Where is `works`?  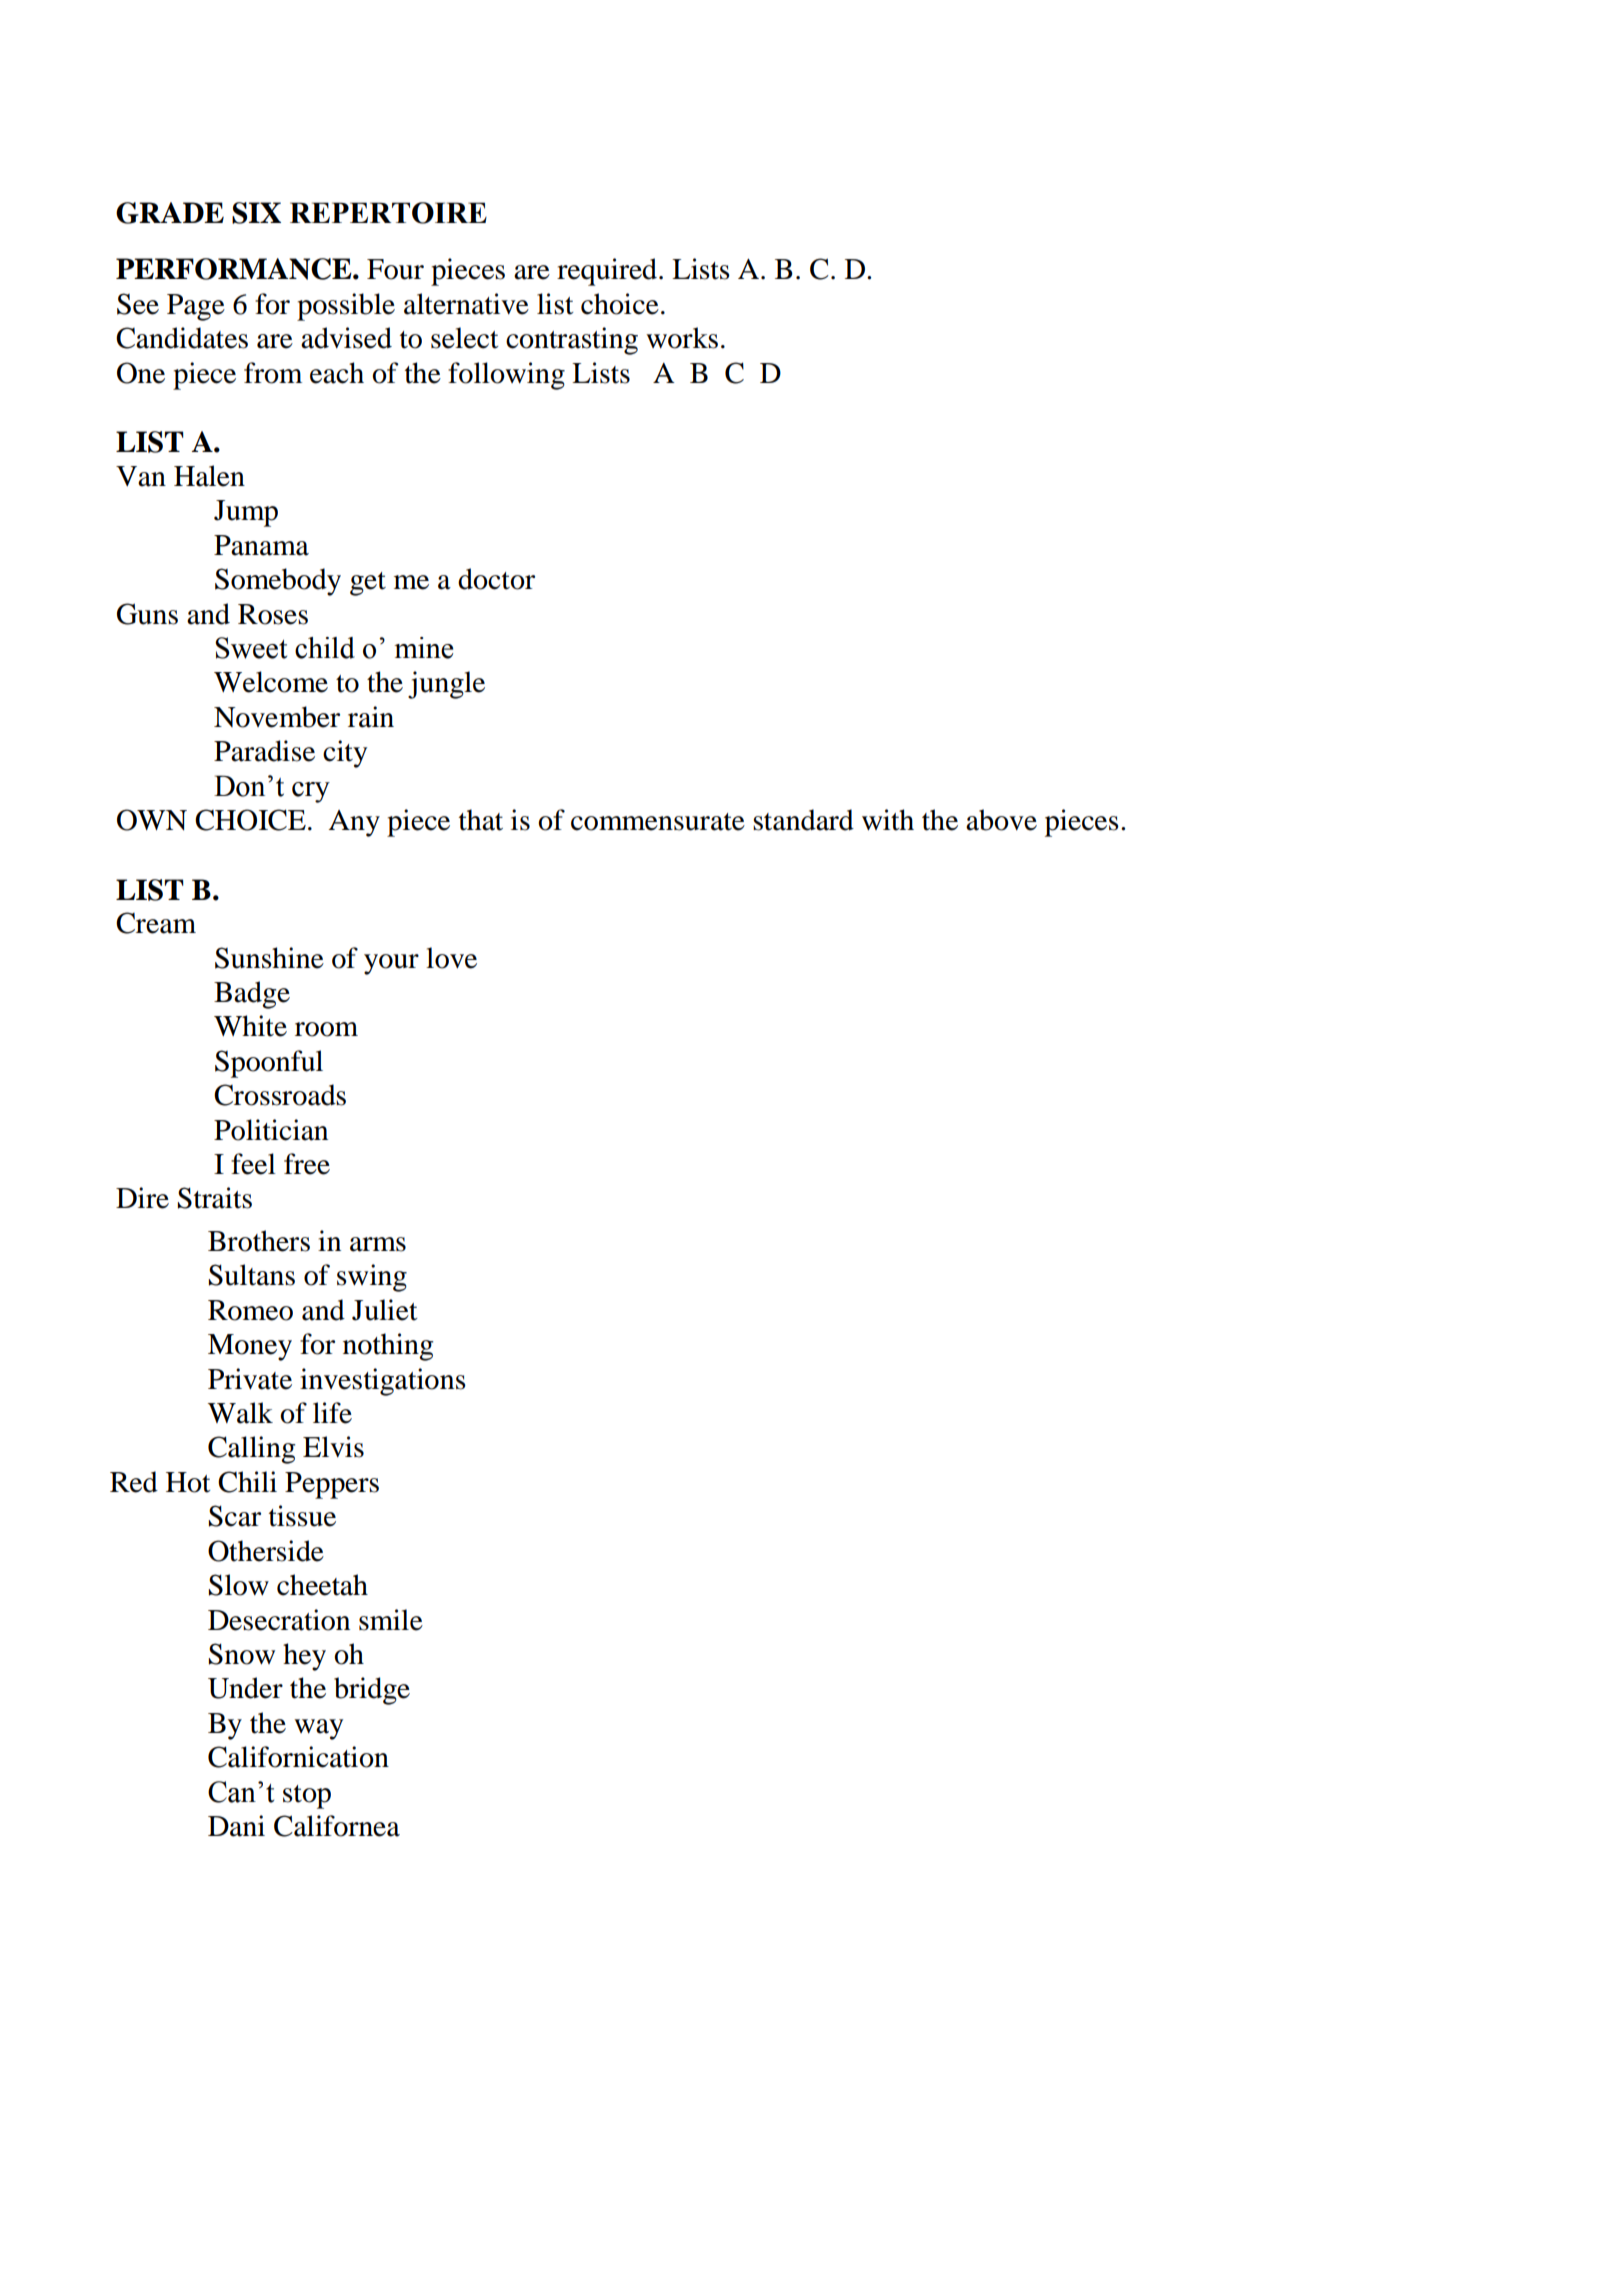
works is located at coordinates (682, 338).
